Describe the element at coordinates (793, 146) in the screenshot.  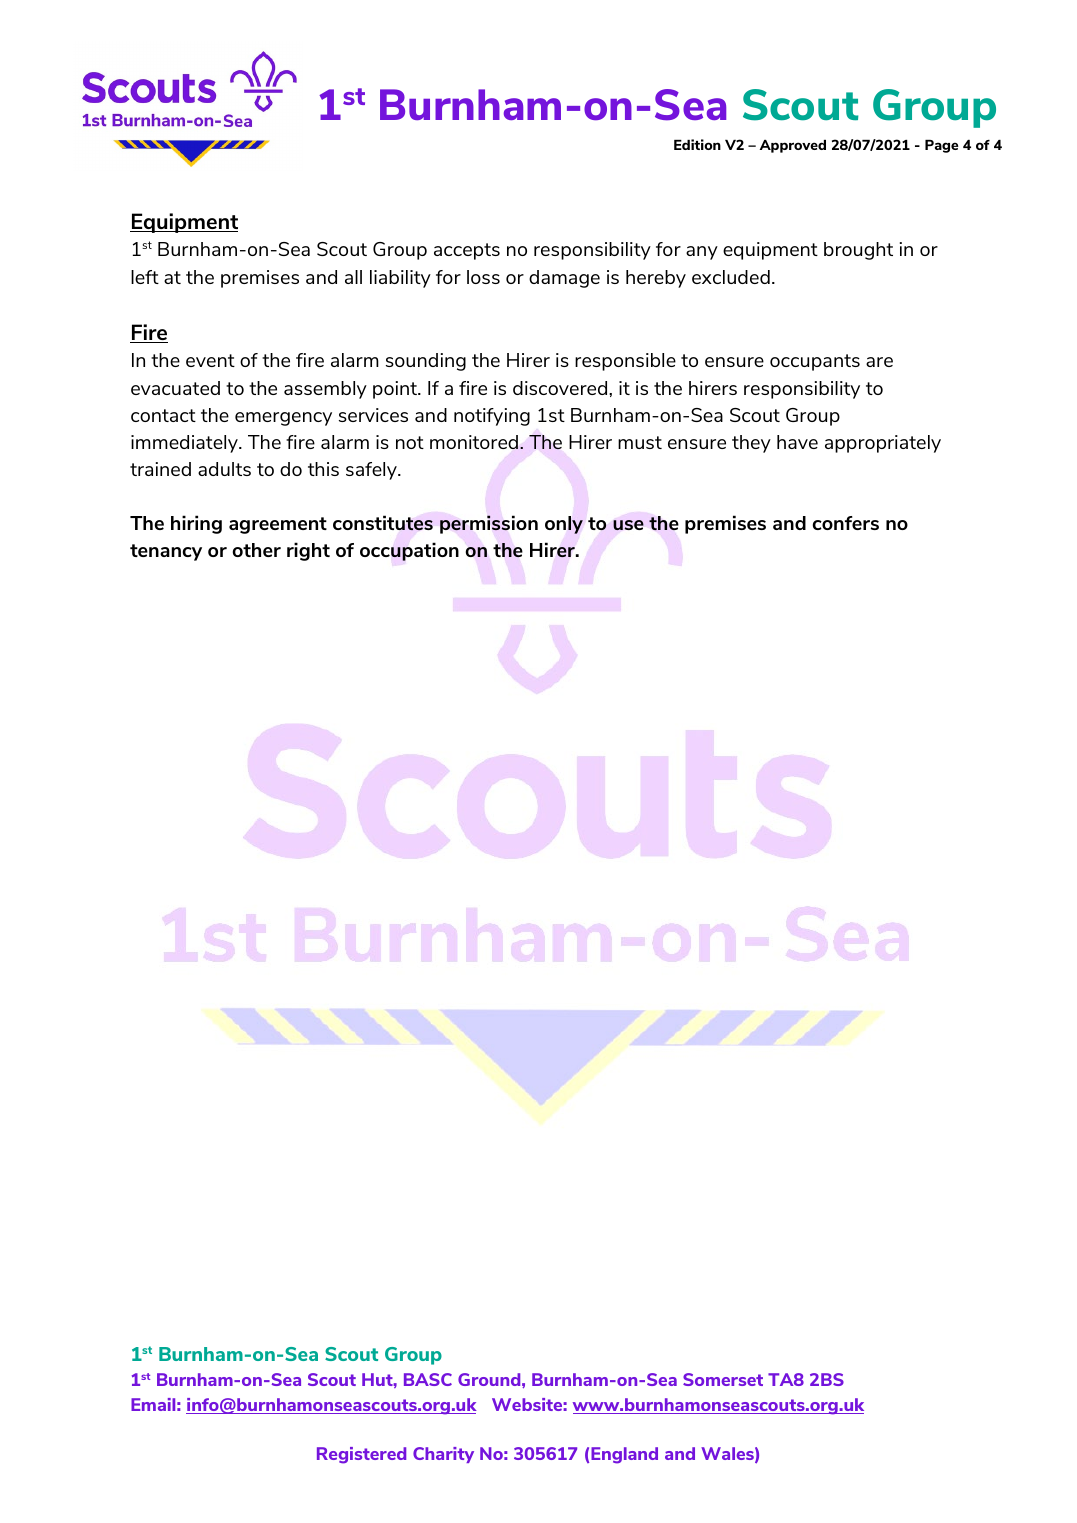
I see `Approved` at that location.
